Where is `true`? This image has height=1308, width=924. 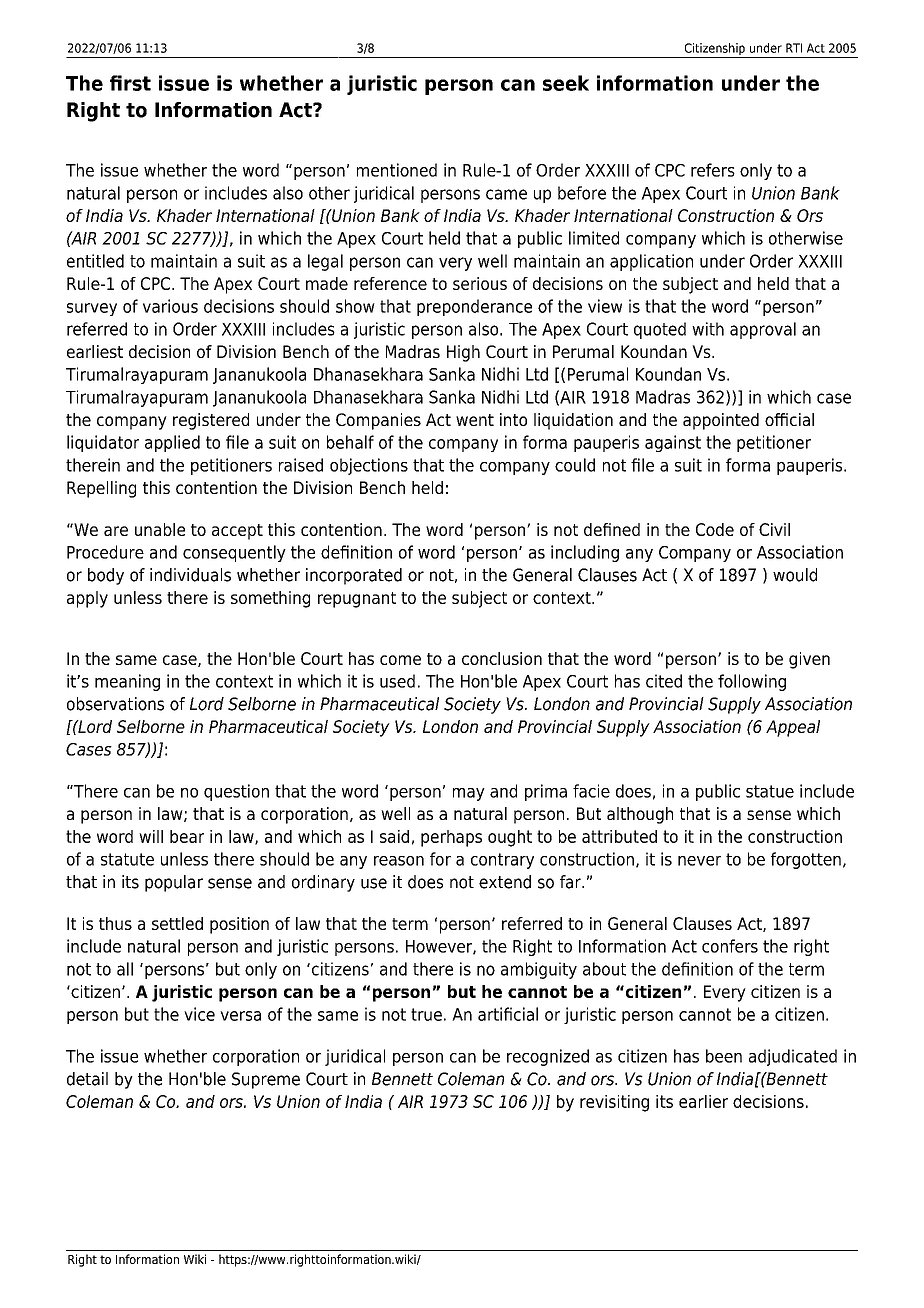 true is located at coordinates (426, 1014).
